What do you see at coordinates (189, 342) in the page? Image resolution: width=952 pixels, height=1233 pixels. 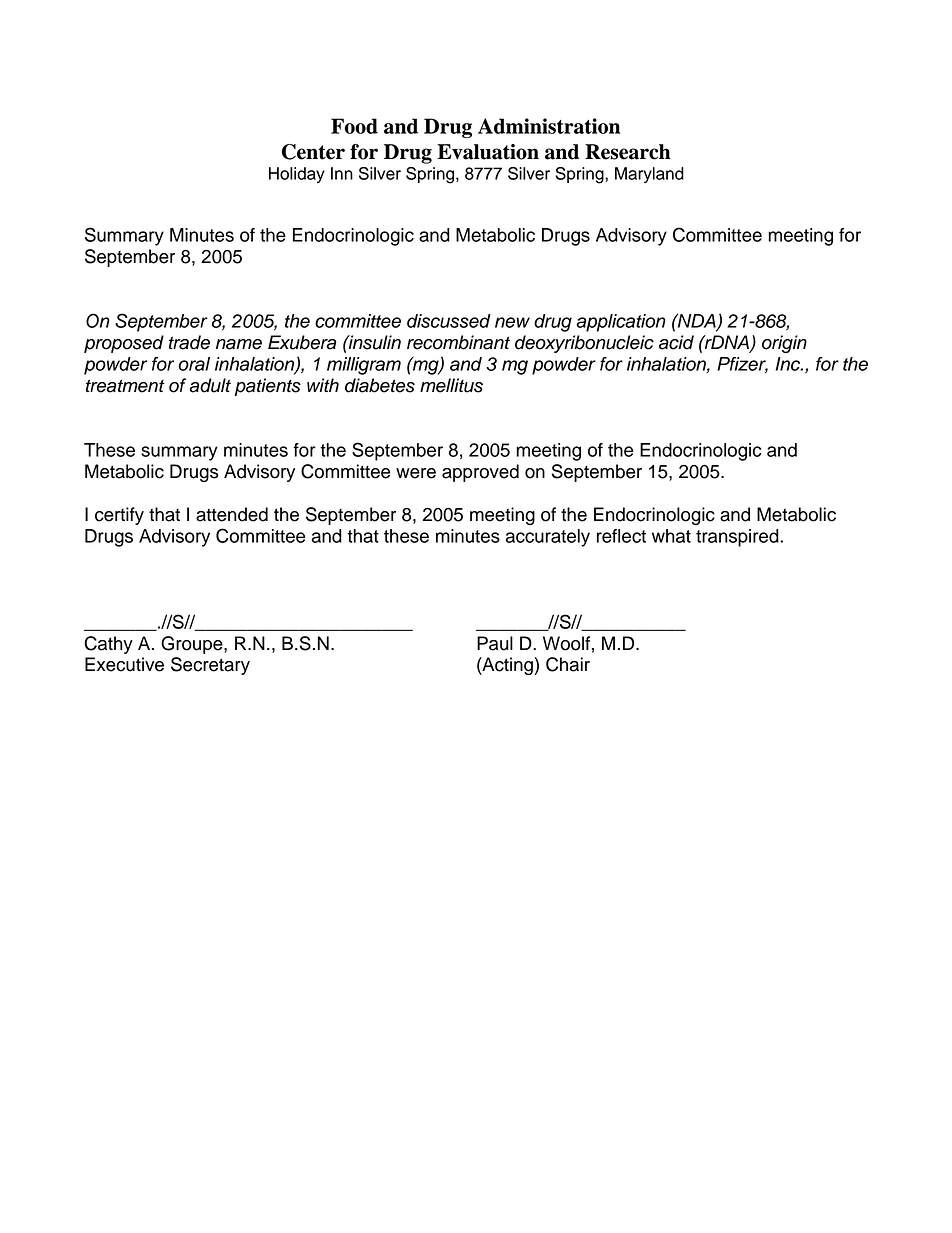 I see `trade` at bounding box center [189, 342].
